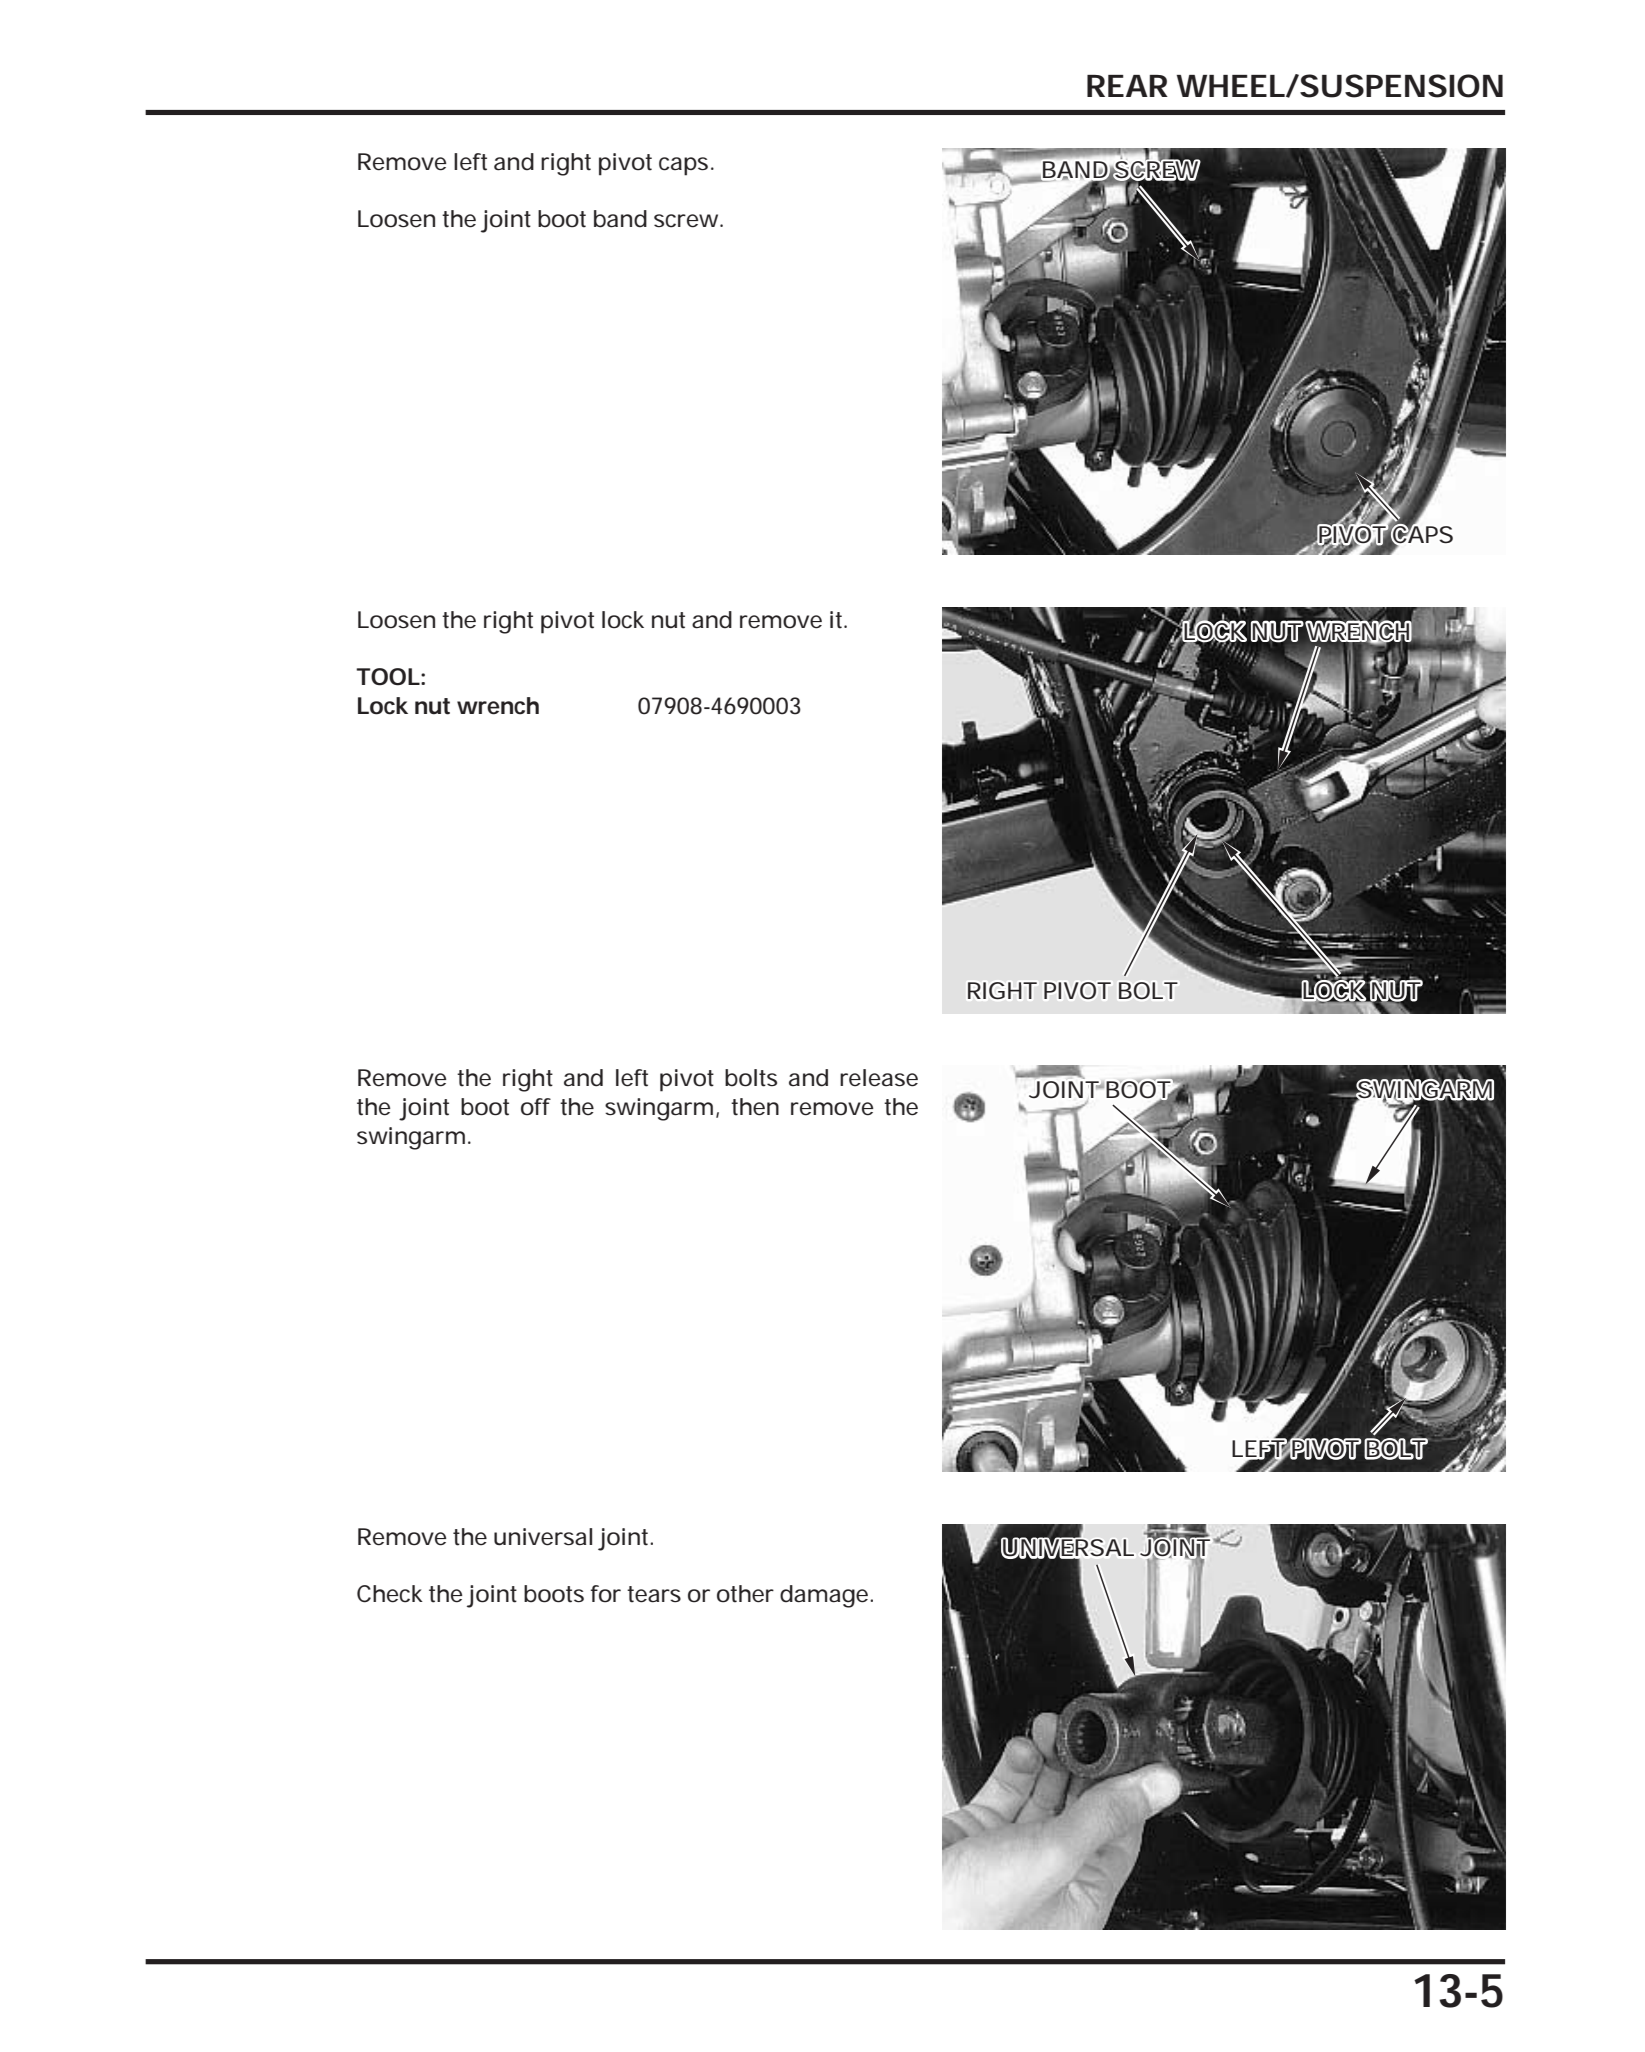 This page has width=1645, height=2052. Describe the element at coordinates (390, 1594) in the page. I see `Check` at that location.
